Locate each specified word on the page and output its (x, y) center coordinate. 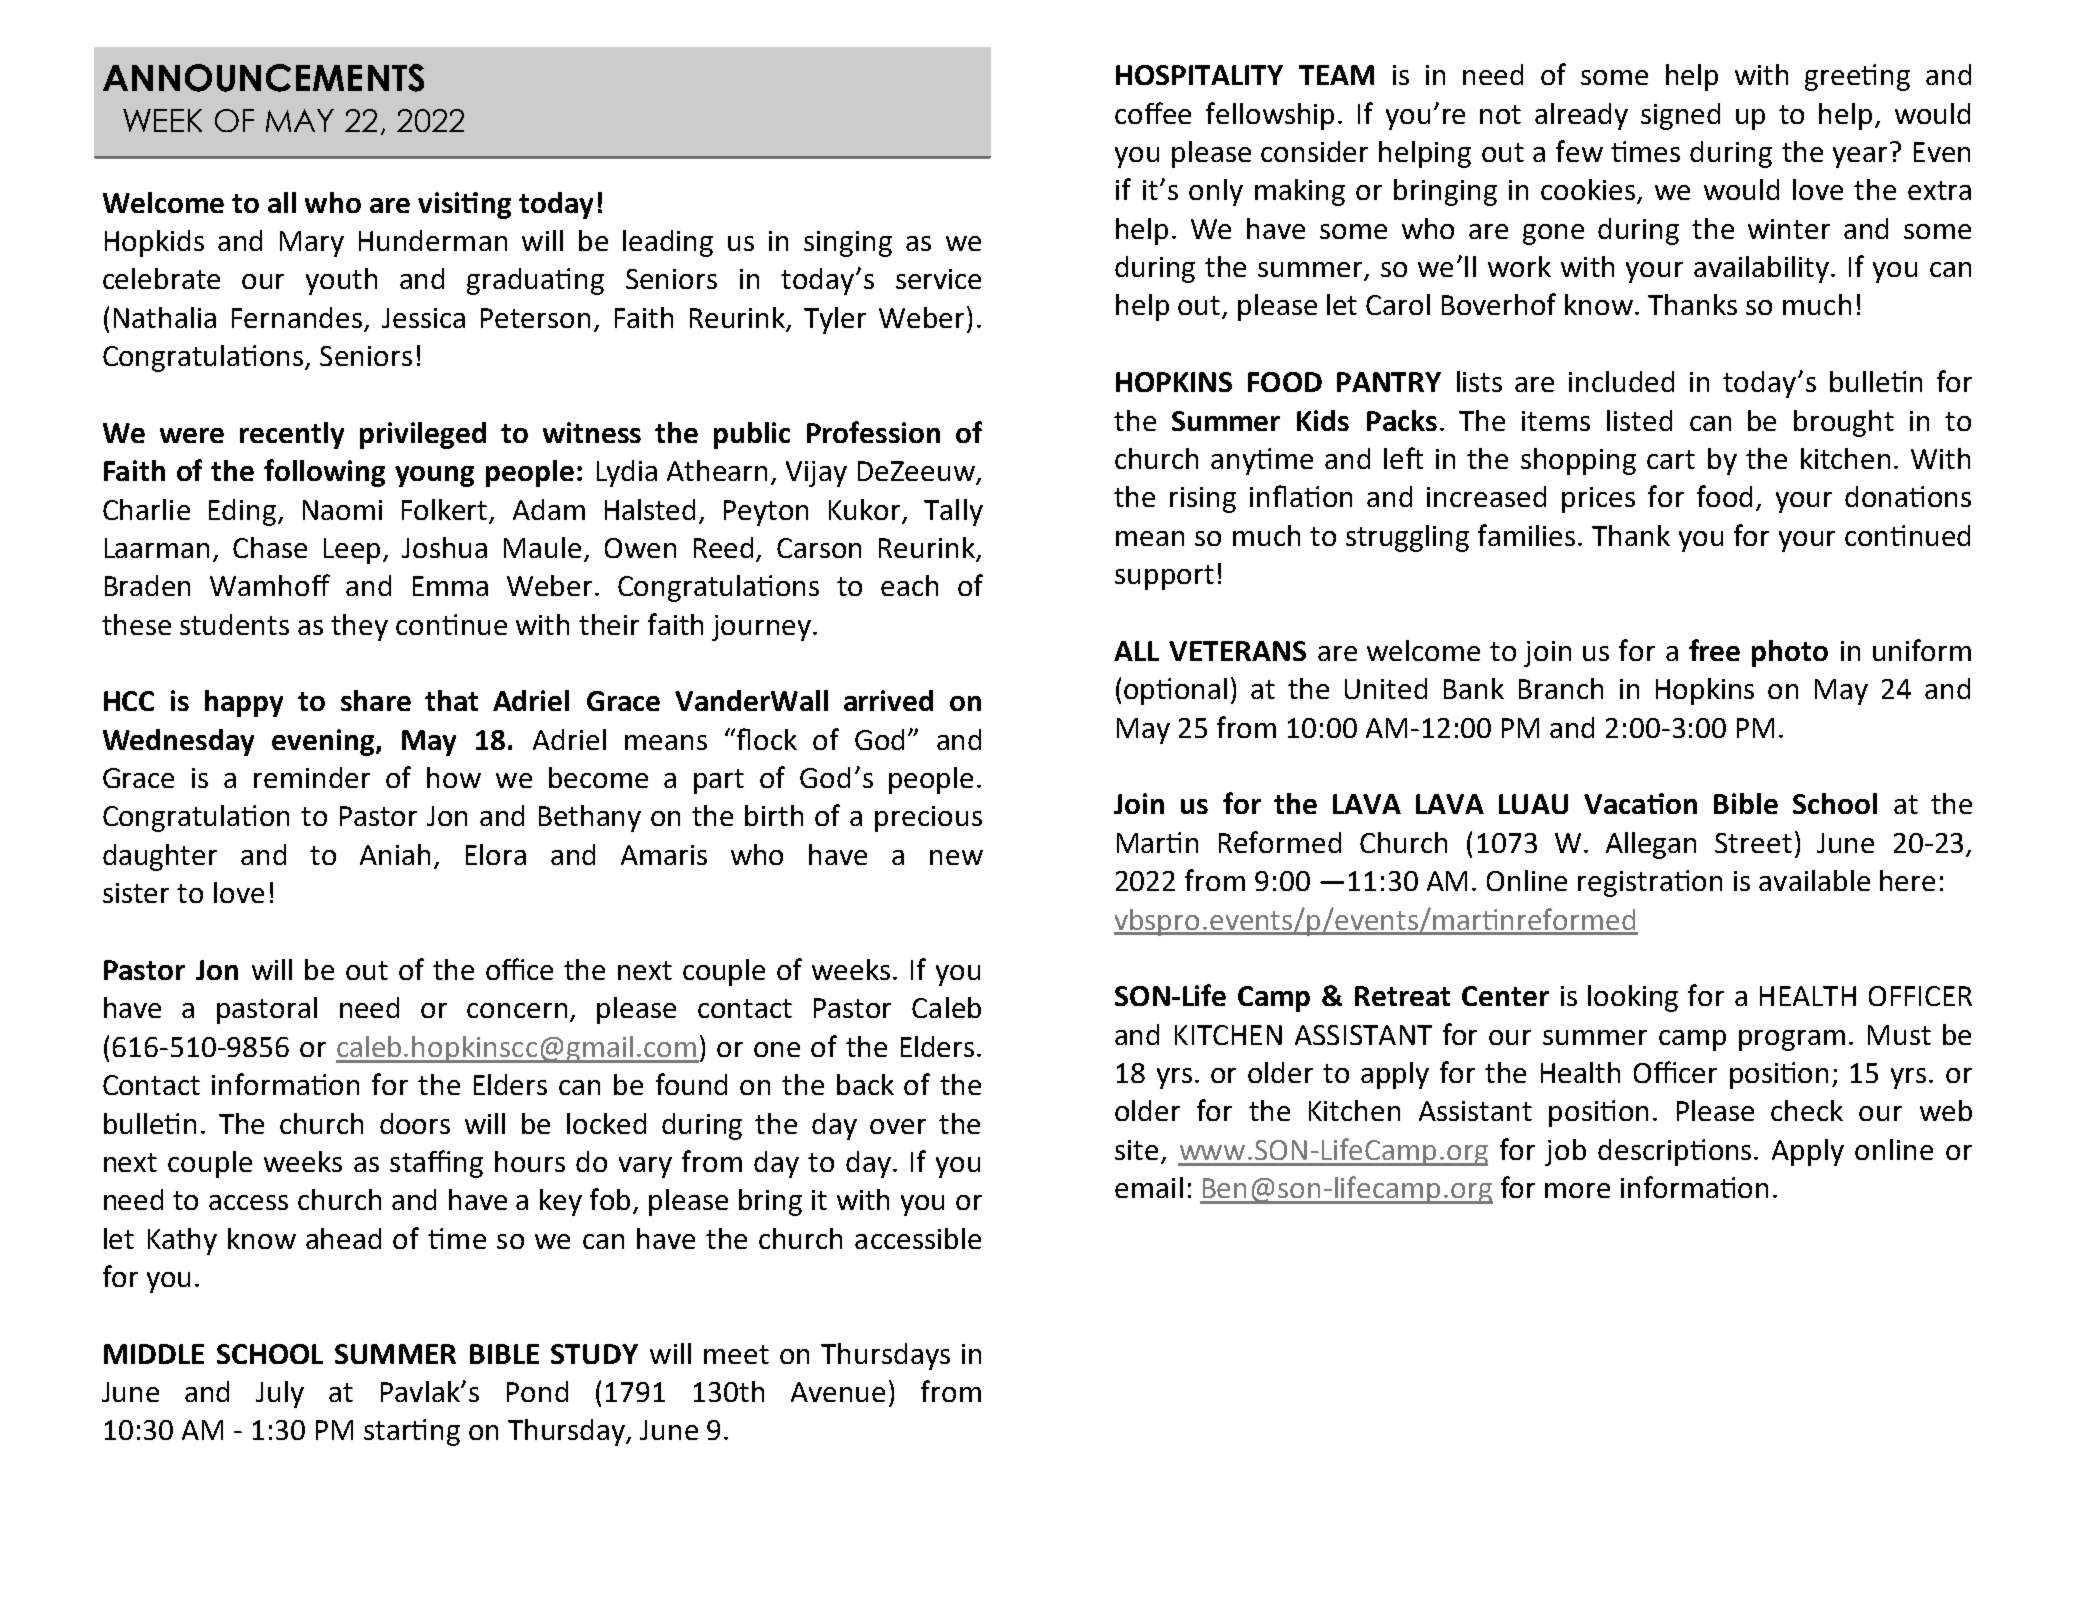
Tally (953, 512)
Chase (270, 547)
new (956, 857)
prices (1598, 500)
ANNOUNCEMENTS (263, 78)
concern (517, 1010)
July (280, 1394)
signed (1680, 116)
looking (1633, 998)
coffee (1153, 113)
